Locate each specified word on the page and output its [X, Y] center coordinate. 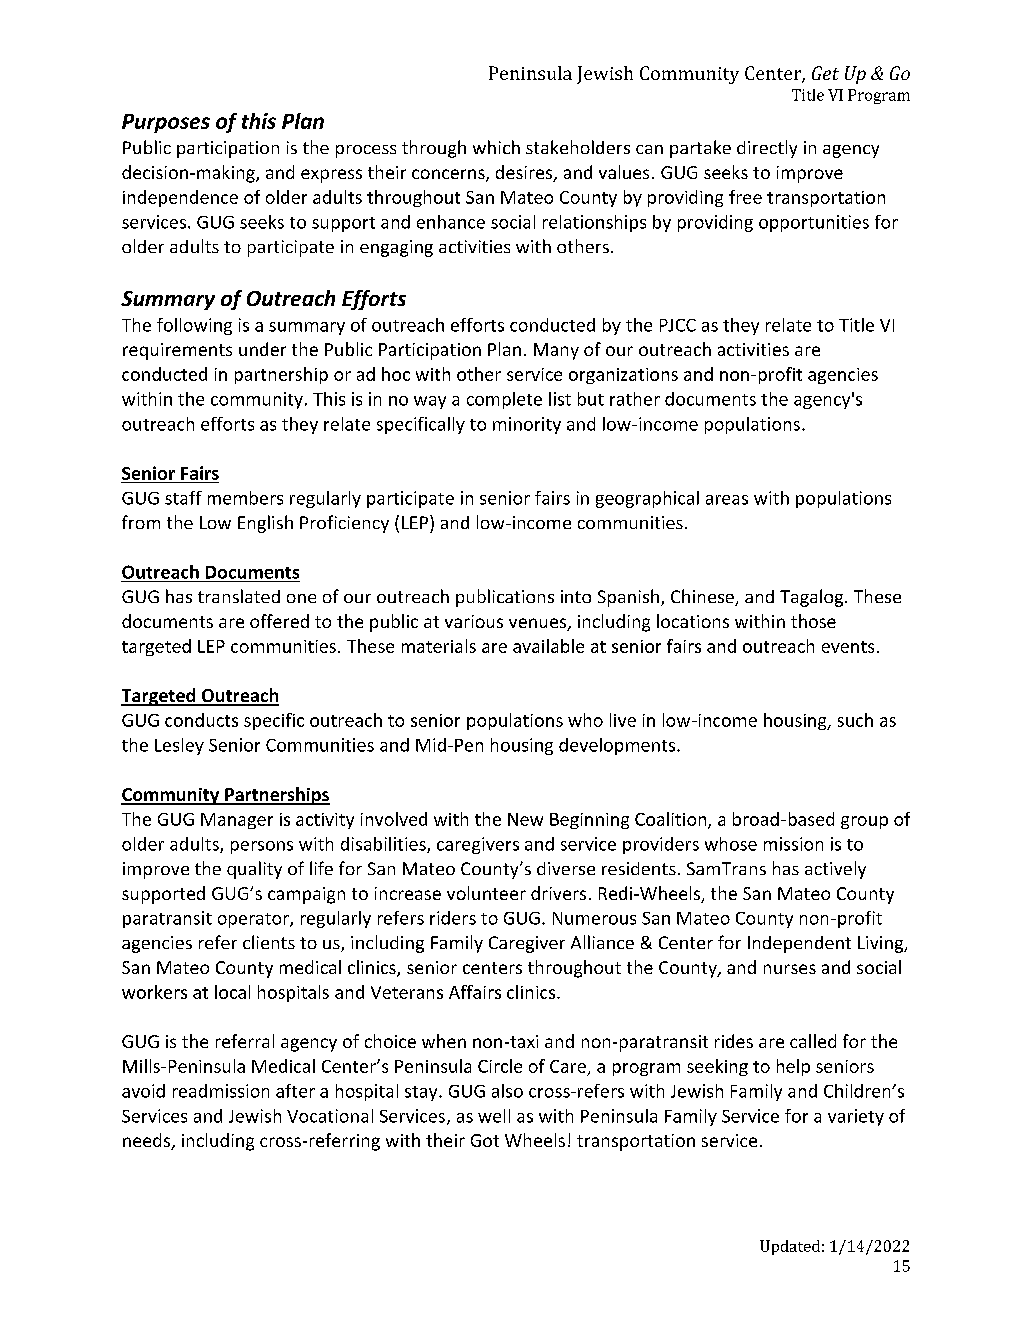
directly [767, 149]
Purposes [166, 123]
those [813, 621]
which [496, 147]
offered [279, 621]
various [474, 621]
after [295, 1091]
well [494, 1116]
